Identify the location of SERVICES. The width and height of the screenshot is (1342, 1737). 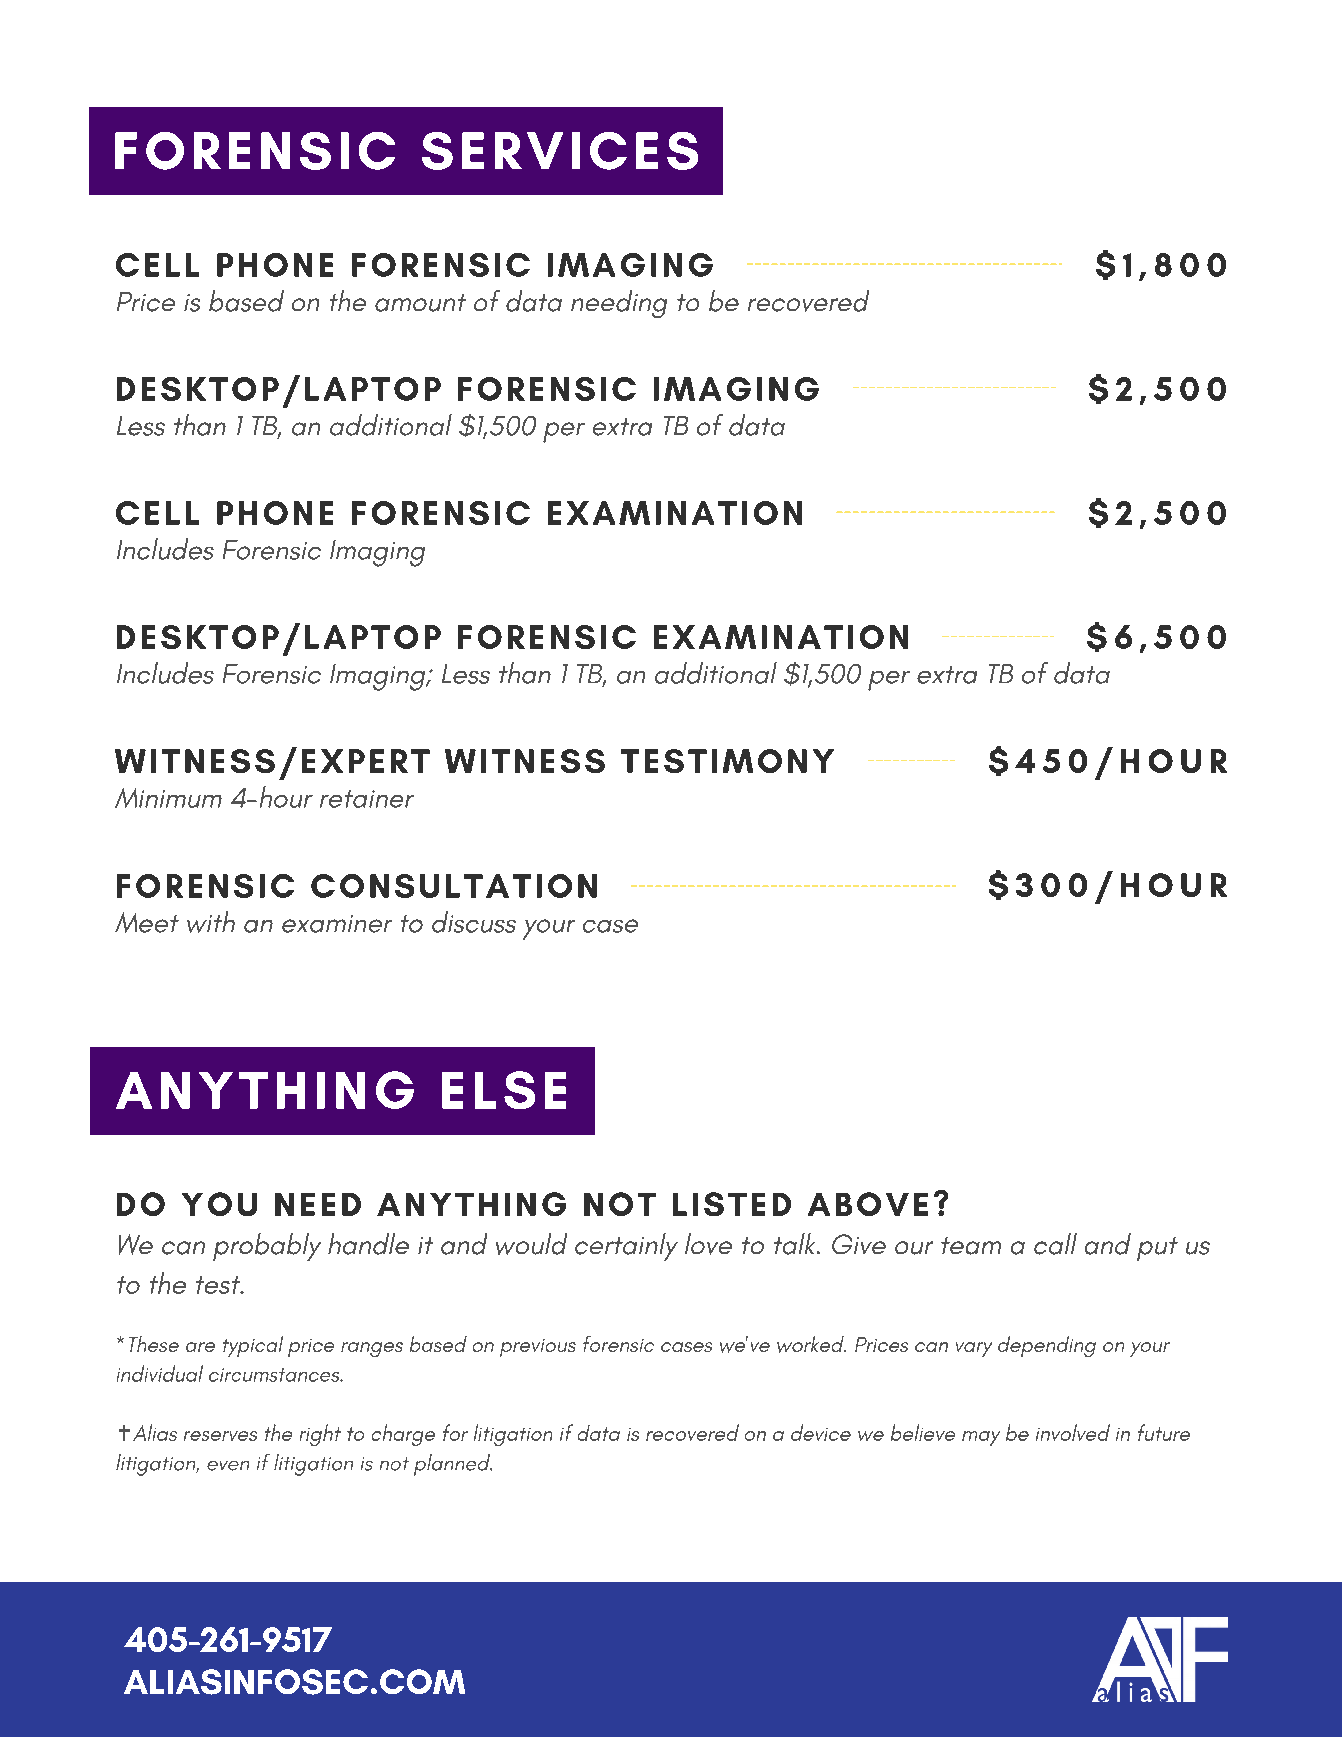
(560, 151).
